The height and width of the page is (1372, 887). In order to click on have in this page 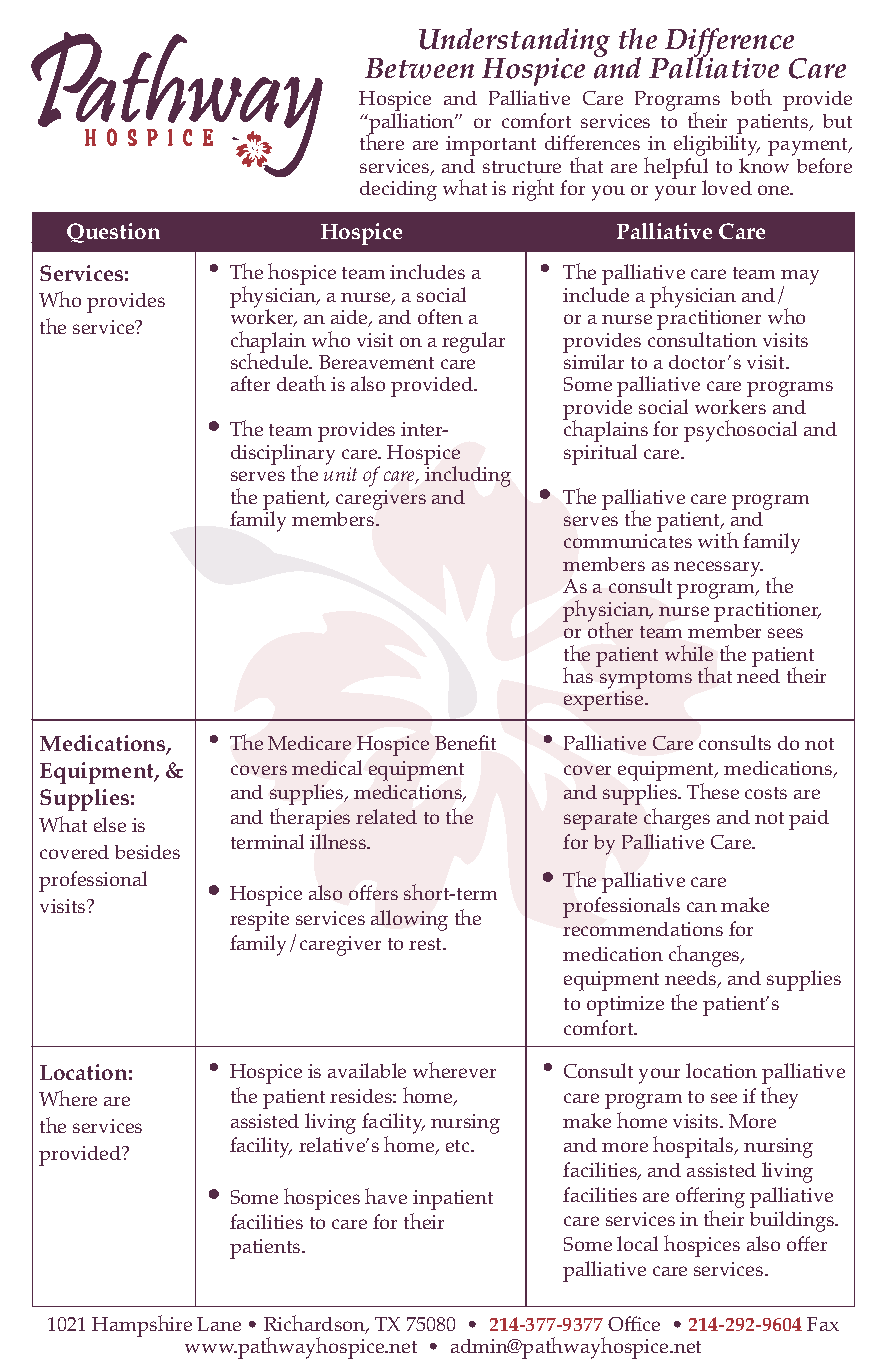, I will do `click(386, 1196)`.
